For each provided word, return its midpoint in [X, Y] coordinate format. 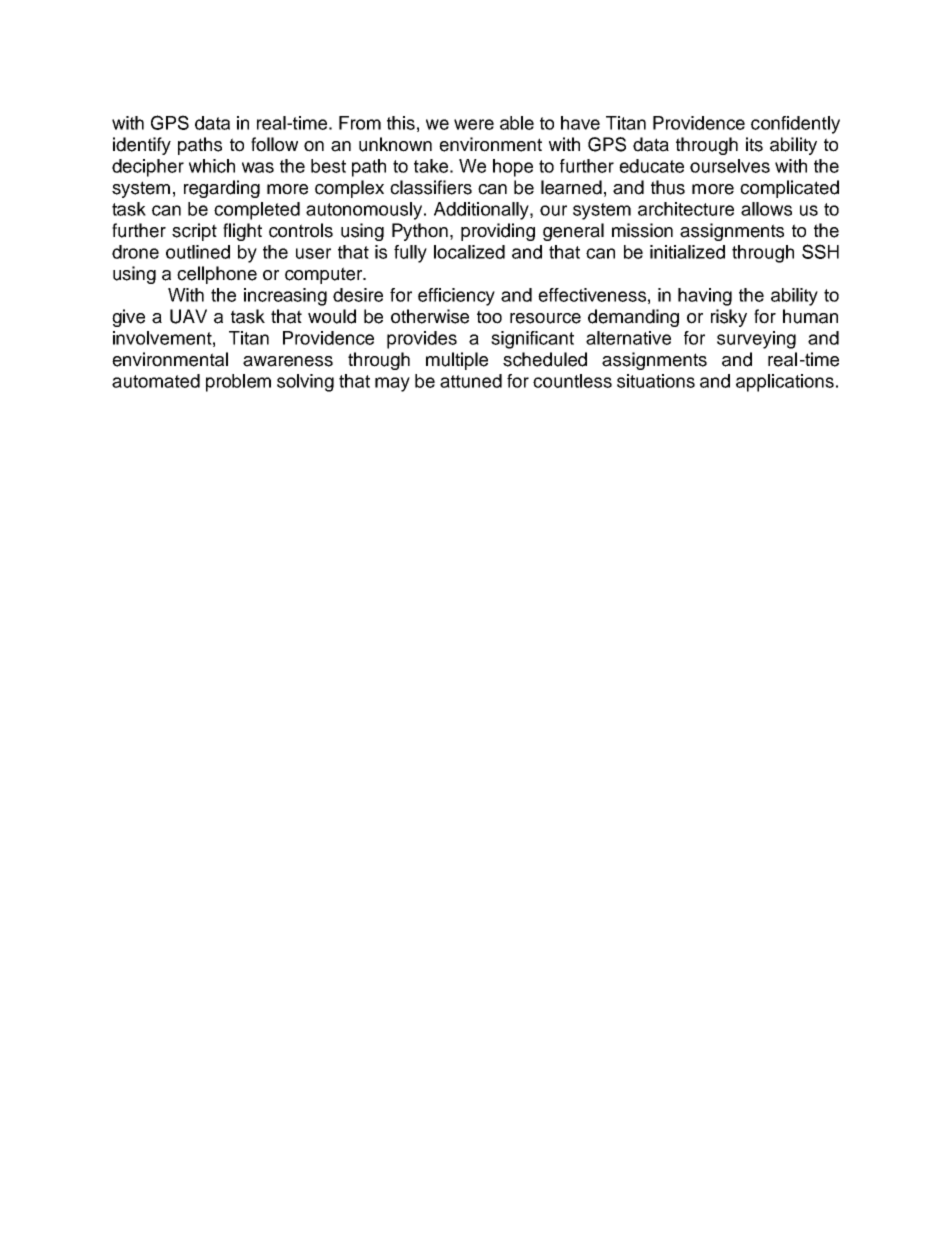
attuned [471, 381]
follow [274, 144]
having [705, 297]
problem [238, 383]
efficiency [456, 297]
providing [498, 232]
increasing [285, 297]
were [474, 124]
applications [785, 383]
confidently [795, 125]
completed [257, 211]
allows [766, 209]
